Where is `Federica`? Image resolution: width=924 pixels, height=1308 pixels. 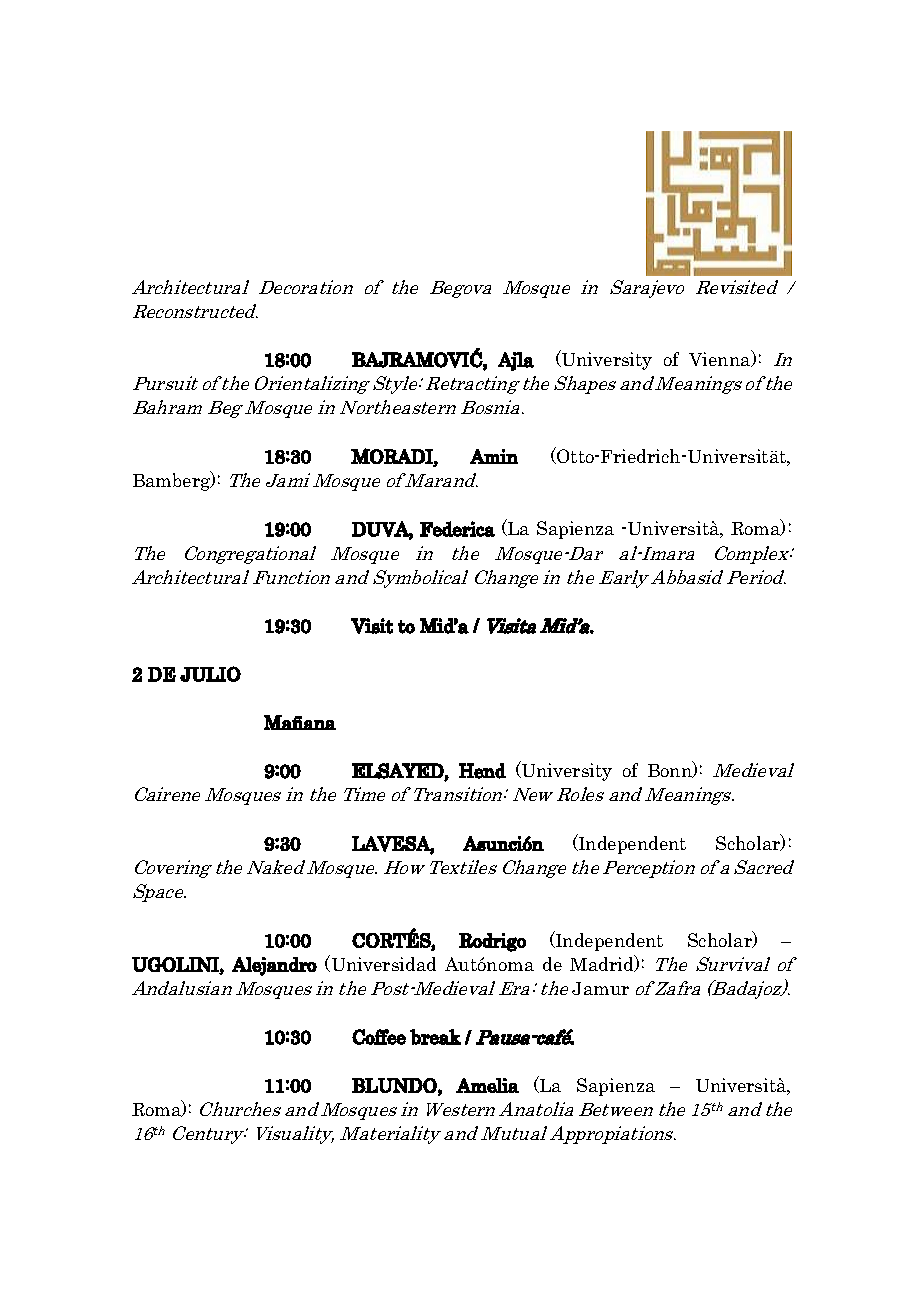
Federica is located at coordinates (457, 529).
